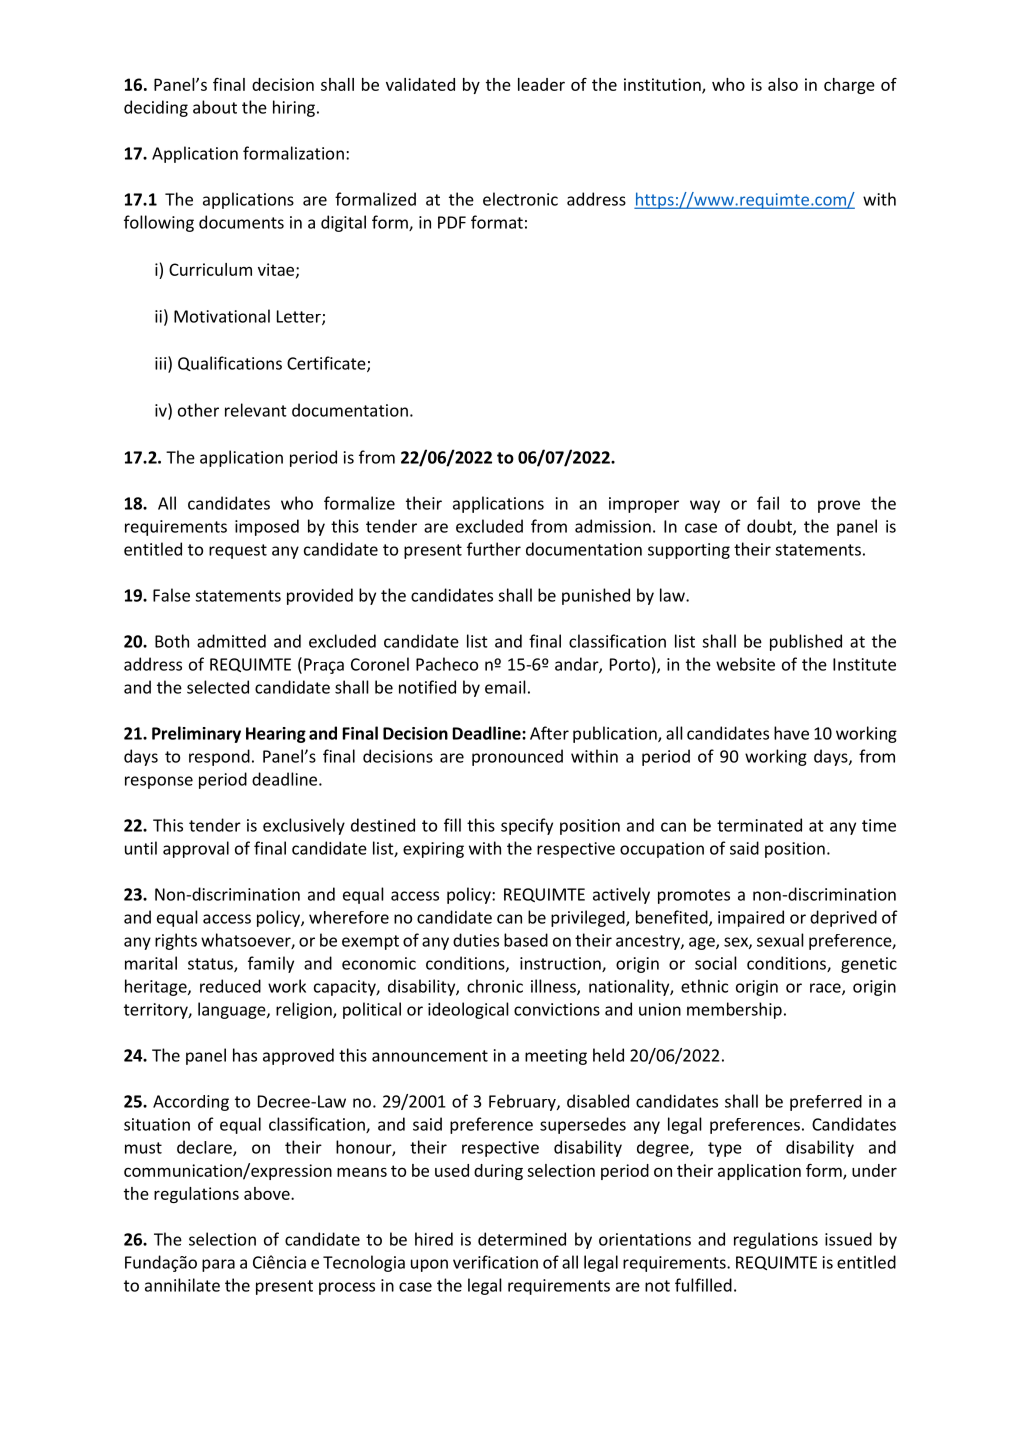 Image resolution: width=1020 pixels, height=1442 pixels. I want to click on verification, so click(495, 1262).
